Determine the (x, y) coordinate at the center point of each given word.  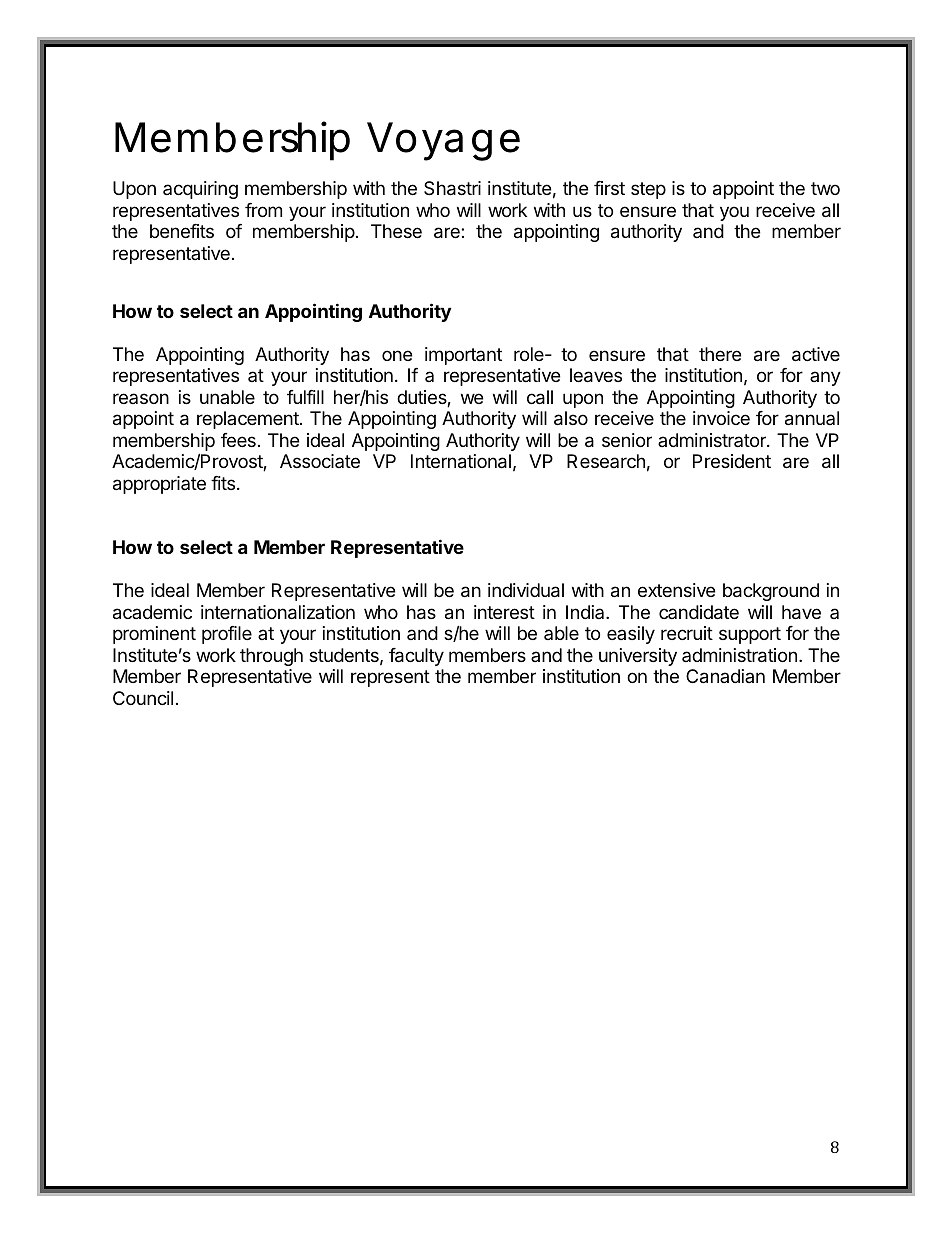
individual (526, 590)
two (825, 188)
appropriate (159, 485)
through (271, 657)
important (463, 356)
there (720, 354)
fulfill (305, 397)
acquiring (200, 190)
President (732, 461)
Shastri (452, 188)
